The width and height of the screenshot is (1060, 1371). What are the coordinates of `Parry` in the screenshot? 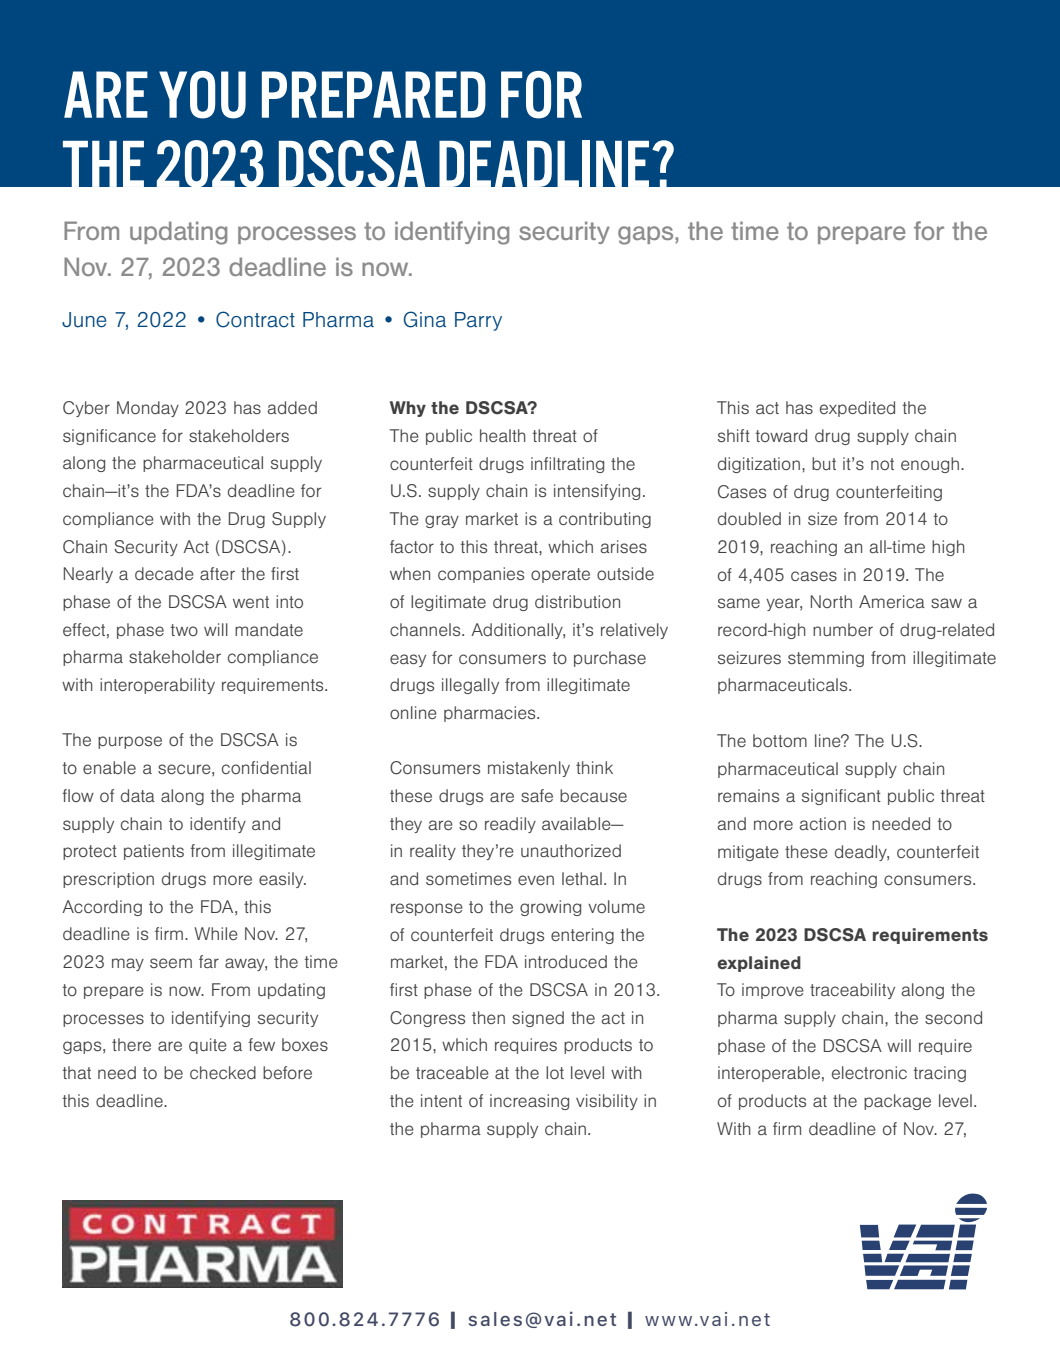 It's located at (478, 321).
